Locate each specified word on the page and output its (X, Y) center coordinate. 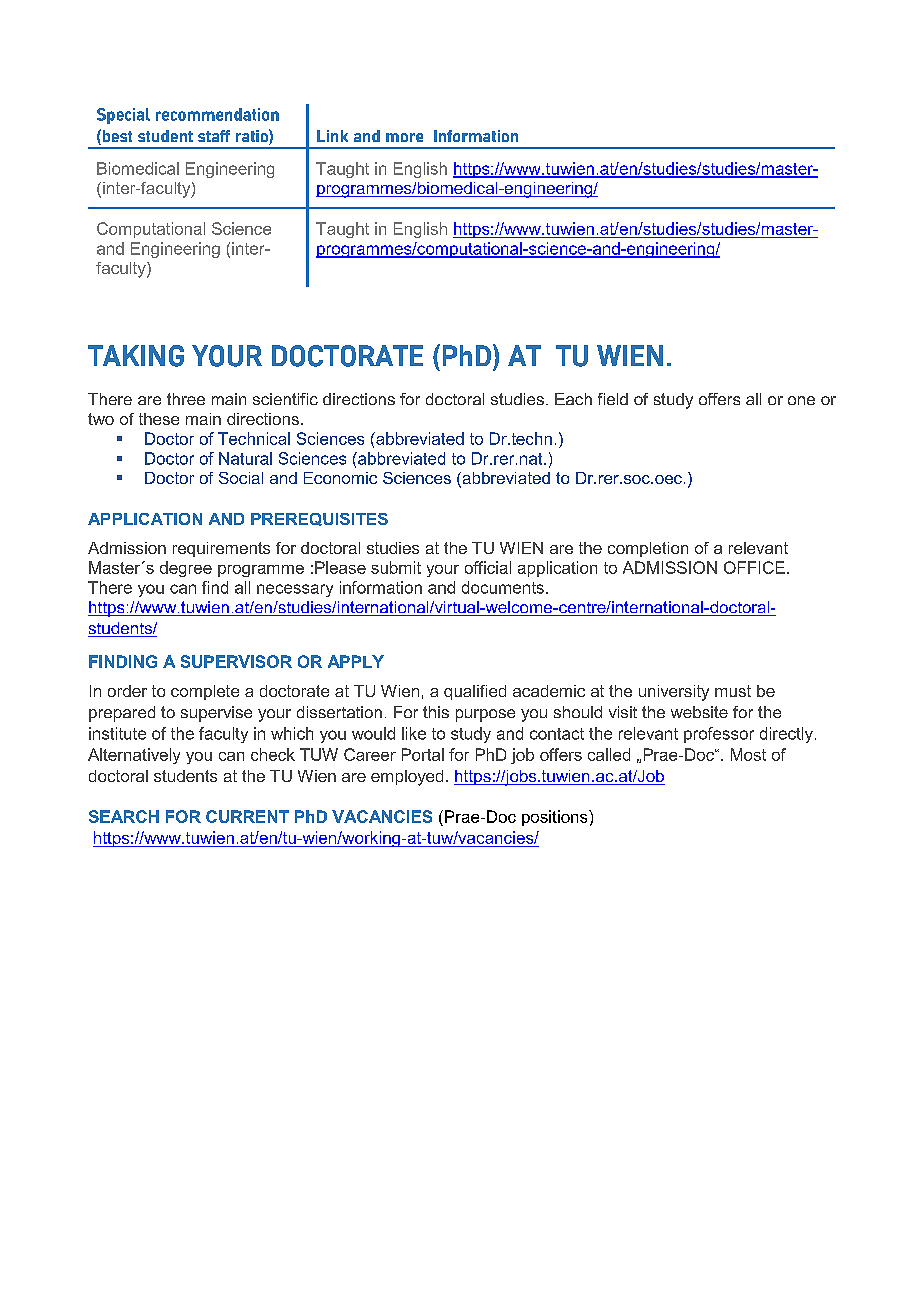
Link (332, 136)
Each (573, 399)
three (186, 399)
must (733, 691)
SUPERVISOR (236, 661)
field (613, 399)
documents (503, 587)
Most (748, 754)
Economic (340, 478)
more (404, 137)
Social (241, 478)
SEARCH (124, 816)
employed (407, 778)
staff (214, 136)
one (801, 400)
